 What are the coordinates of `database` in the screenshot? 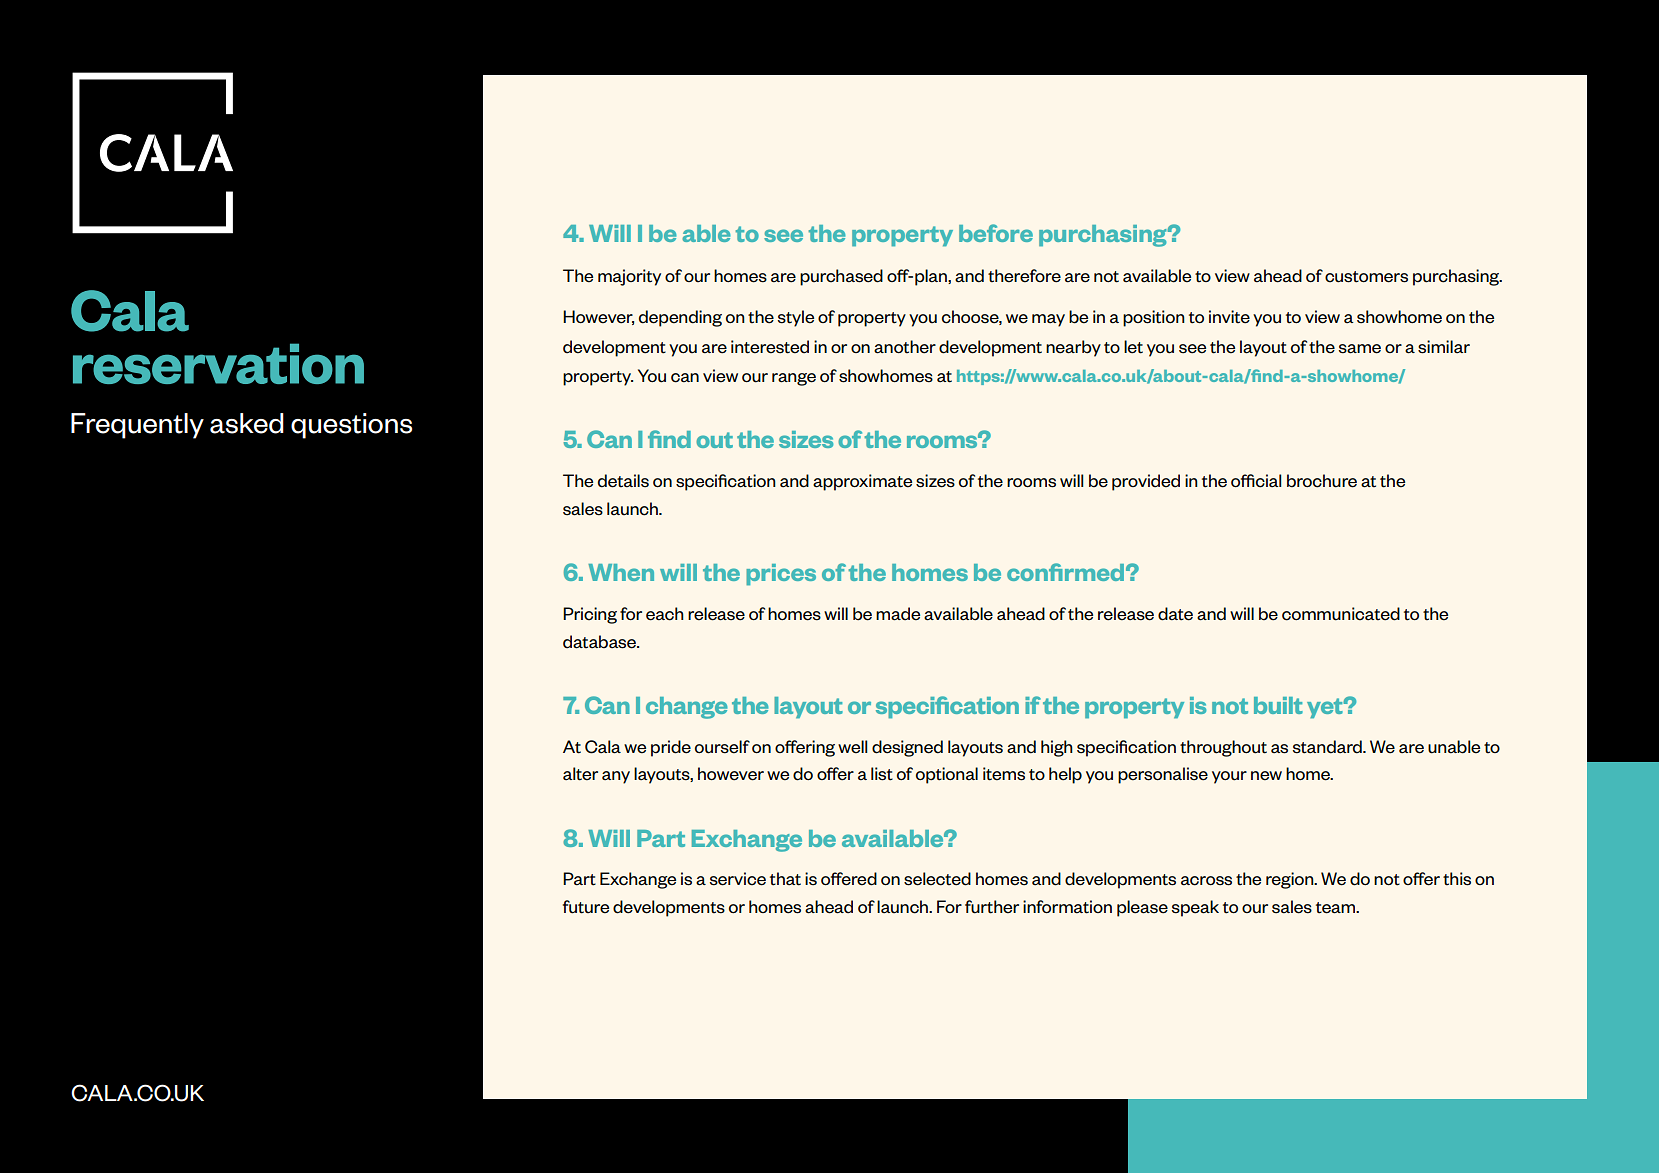 It's located at (600, 642).
